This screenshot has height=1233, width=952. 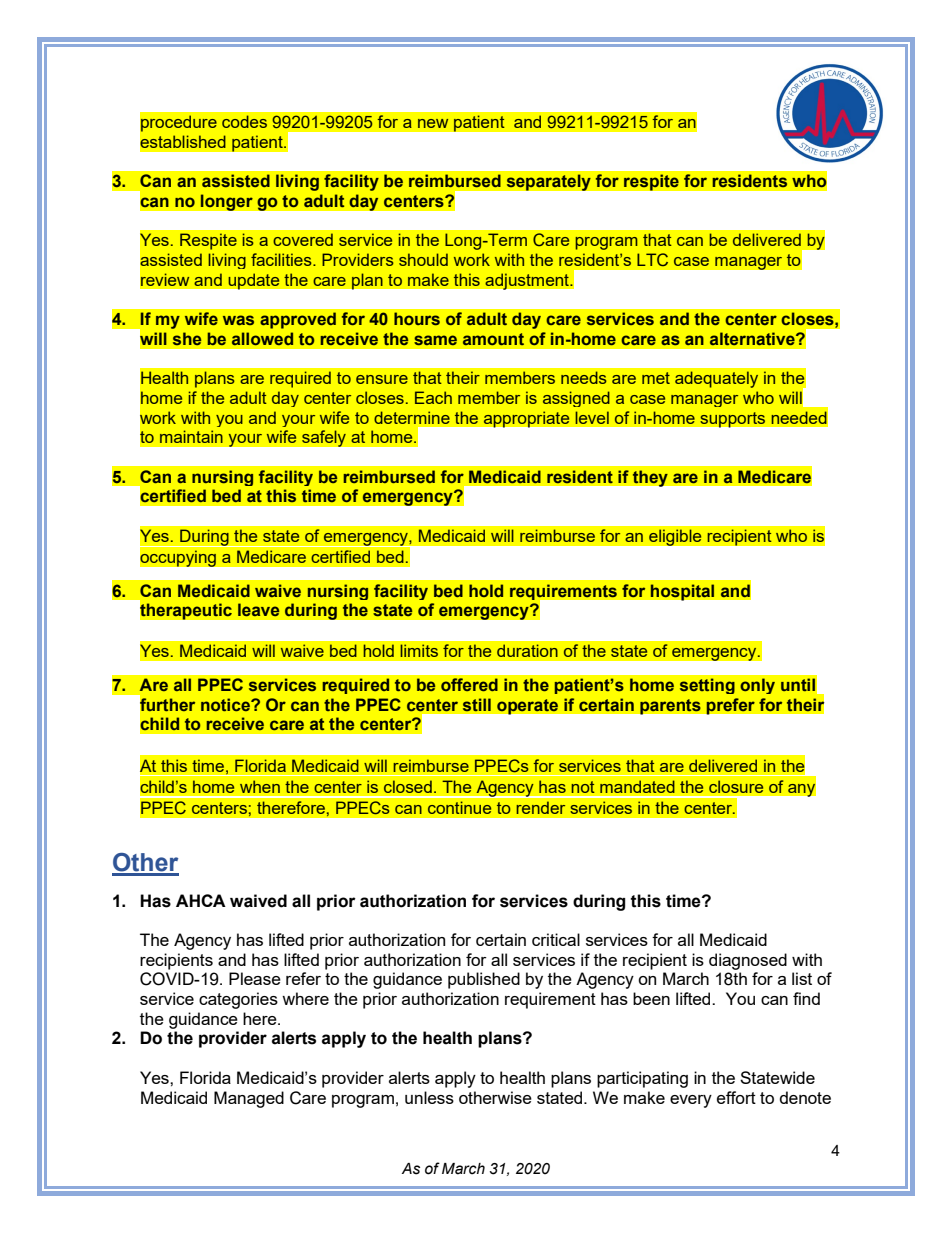 I want to click on safely, so click(x=324, y=438).
